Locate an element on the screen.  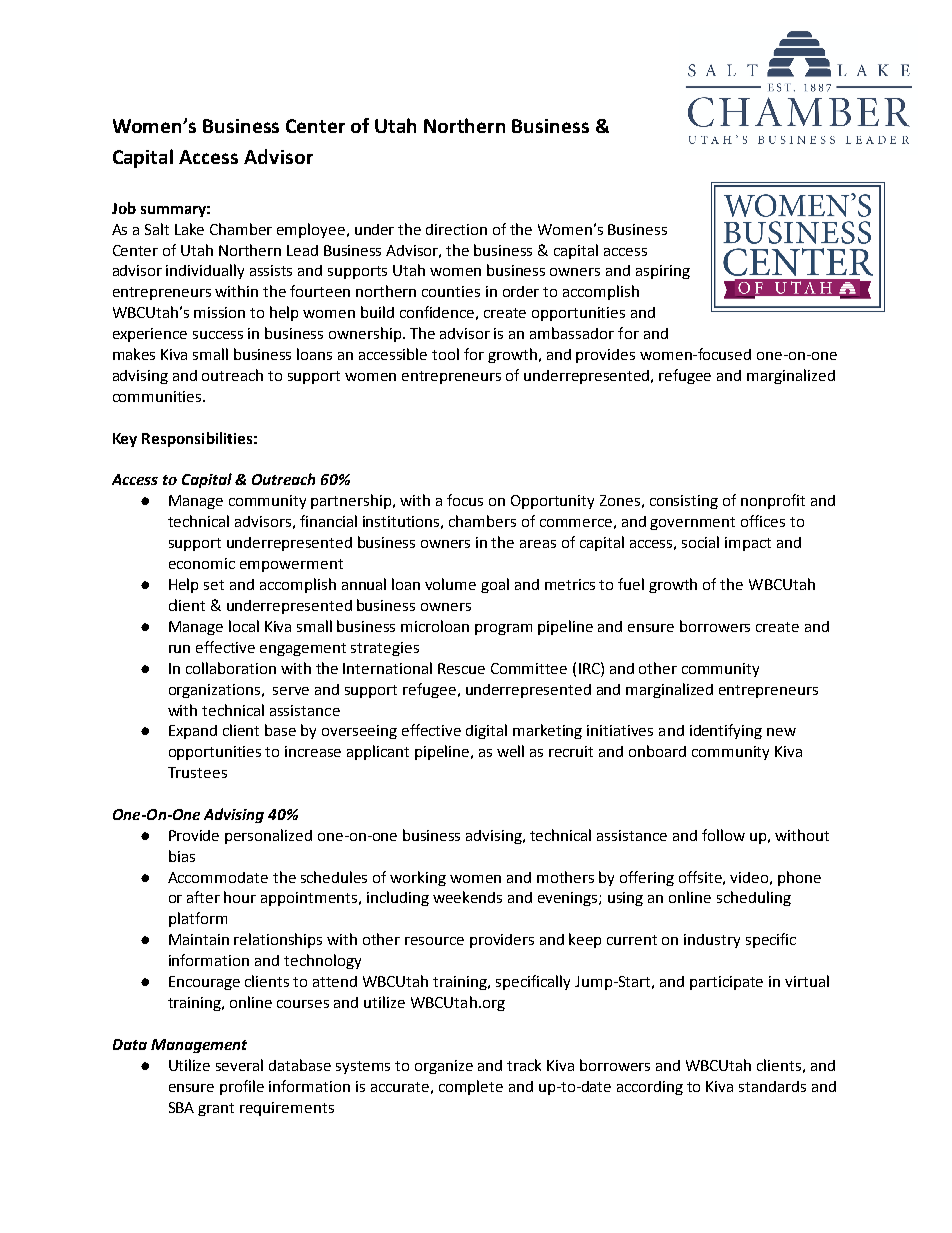
scheduling is located at coordinates (754, 898).
